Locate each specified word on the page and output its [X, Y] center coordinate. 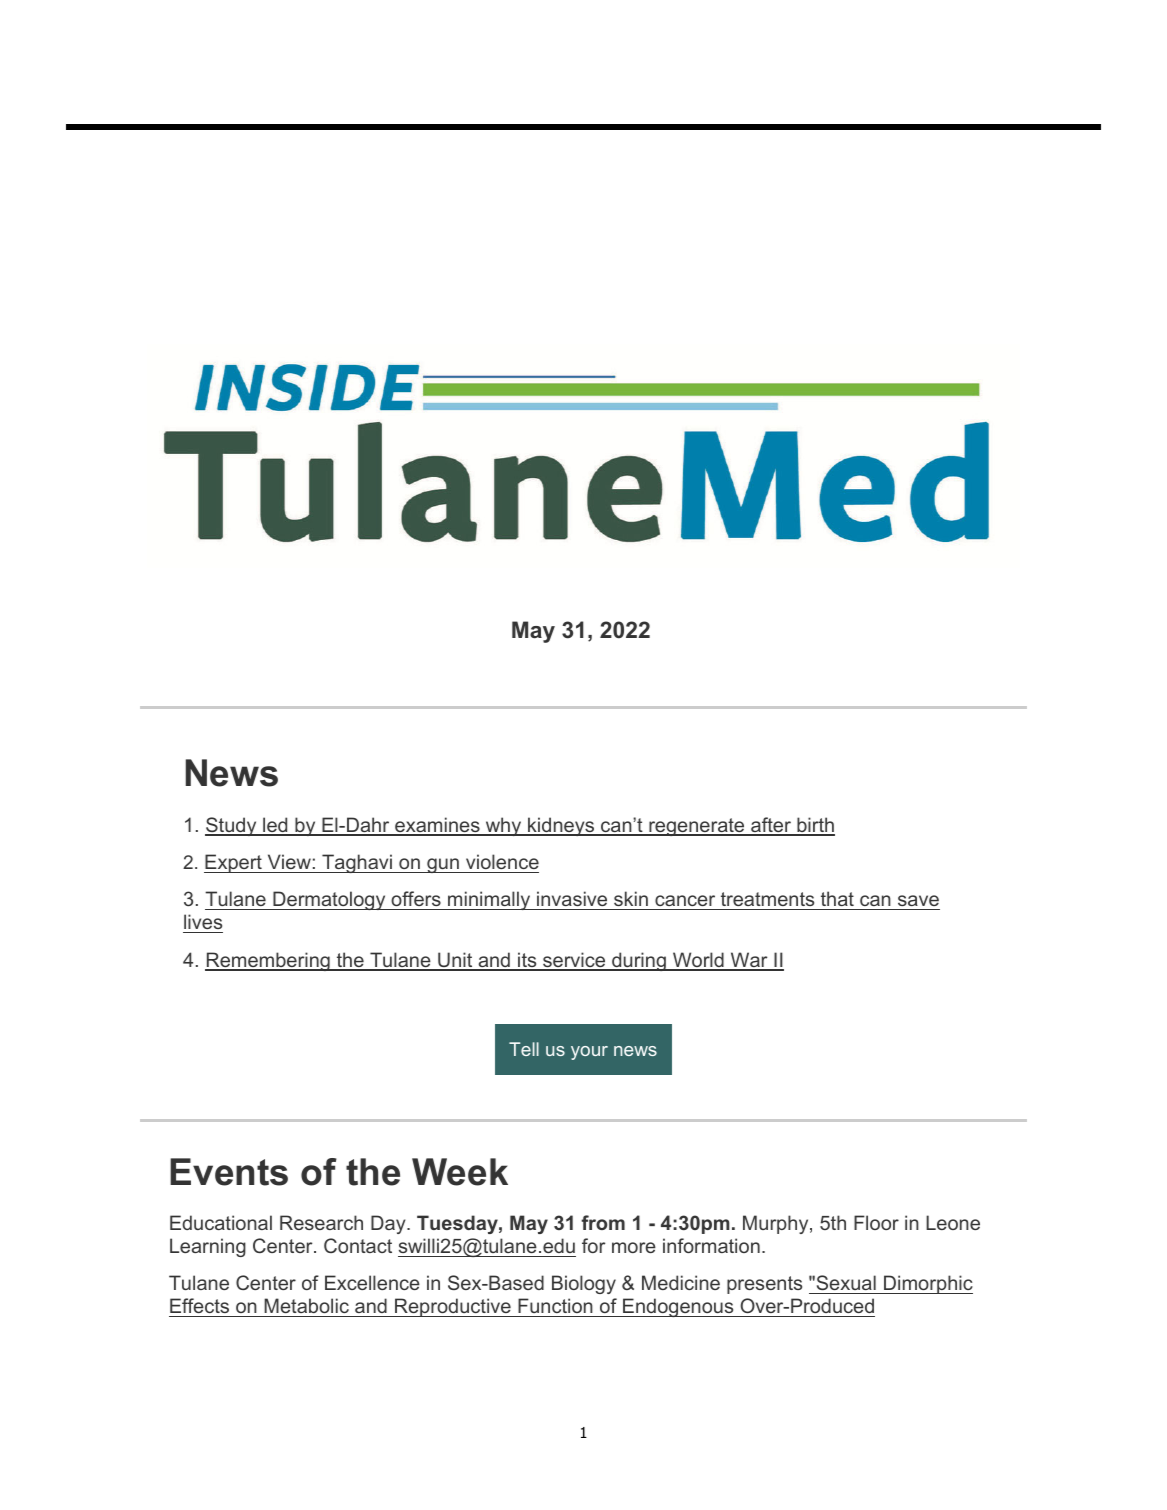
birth [815, 826]
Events [229, 1172]
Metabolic [306, 1307]
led [275, 826]
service [574, 961]
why [503, 826]
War [749, 961]
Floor [876, 1222]
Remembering [268, 961]
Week [460, 1172]
